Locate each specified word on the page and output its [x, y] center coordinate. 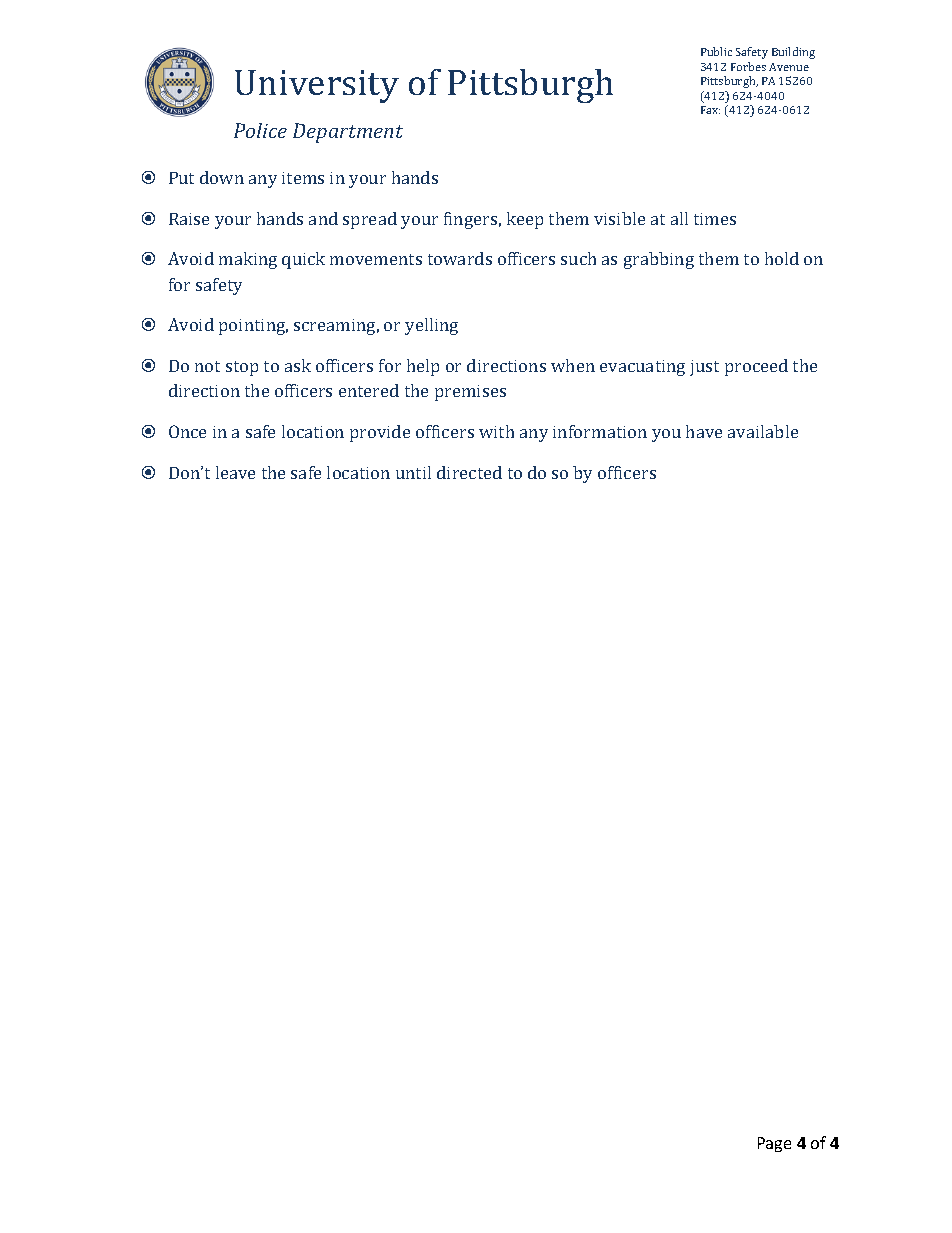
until [413, 472]
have [704, 431]
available [763, 431]
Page [774, 1144]
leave [235, 472]
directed [469, 472]
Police [260, 130]
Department [348, 133]
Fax [710, 110]
